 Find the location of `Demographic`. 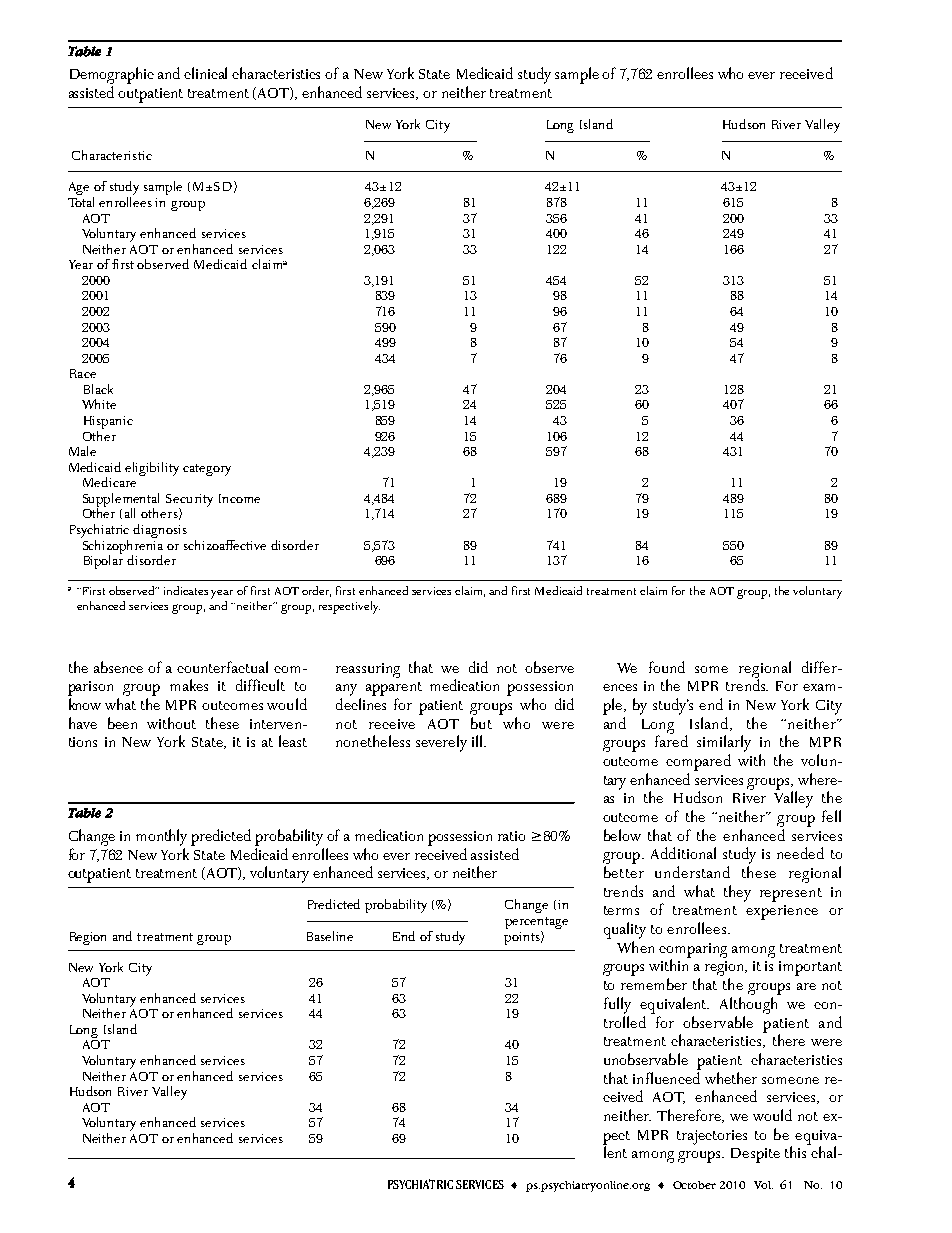

Demographic is located at coordinates (112, 75).
